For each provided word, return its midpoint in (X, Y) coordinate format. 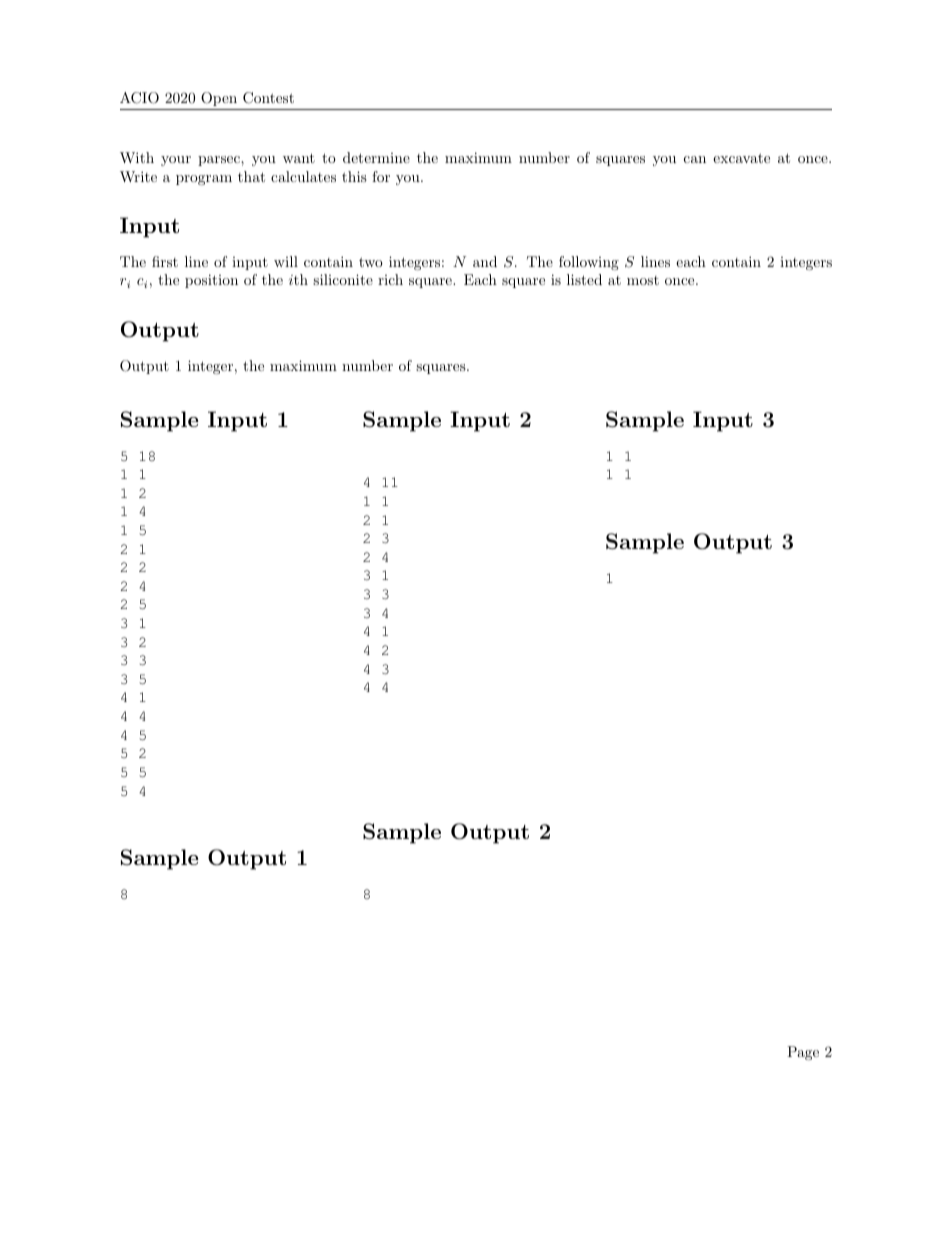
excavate (741, 158)
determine (376, 157)
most (643, 280)
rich (390, 279)
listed (584, 279)
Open (219, 99)
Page (803, 1053)
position (211, 281)
